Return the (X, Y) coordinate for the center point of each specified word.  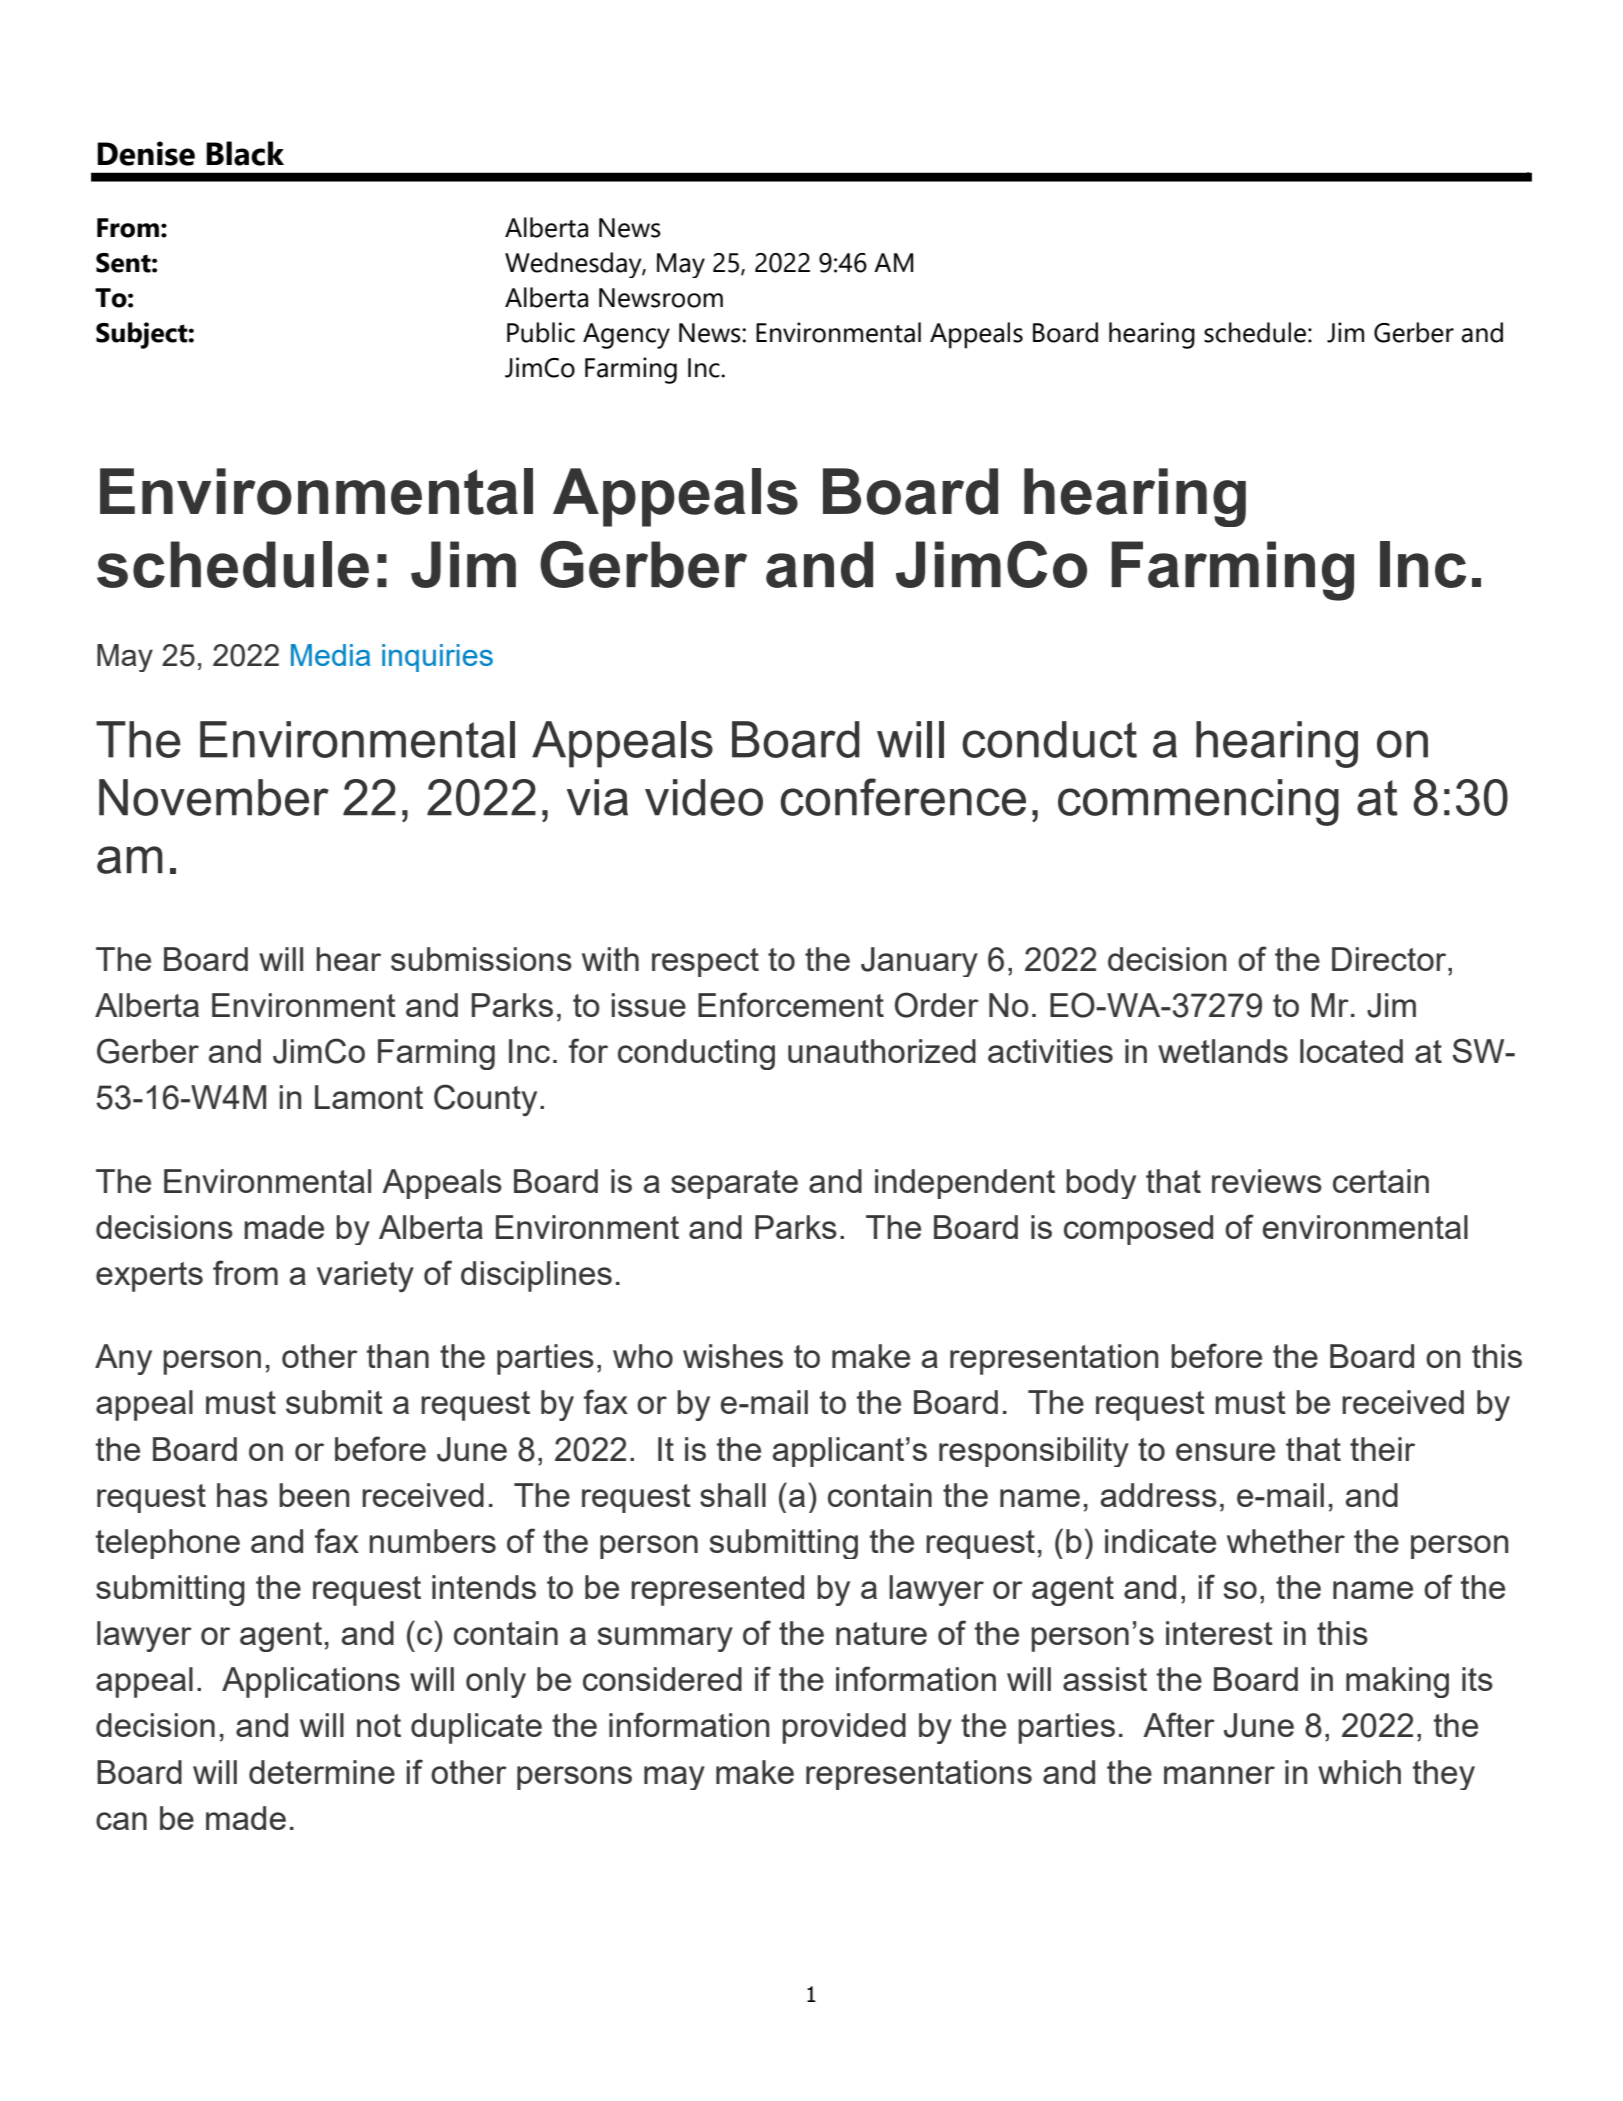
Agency (626, 336)
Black (245, 153)
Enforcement (791, 1004)
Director (1390, 959)
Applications (311, 1682)
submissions (481, 959)
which (1359, 1772)
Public (541, 332)
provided (844, 1728)
